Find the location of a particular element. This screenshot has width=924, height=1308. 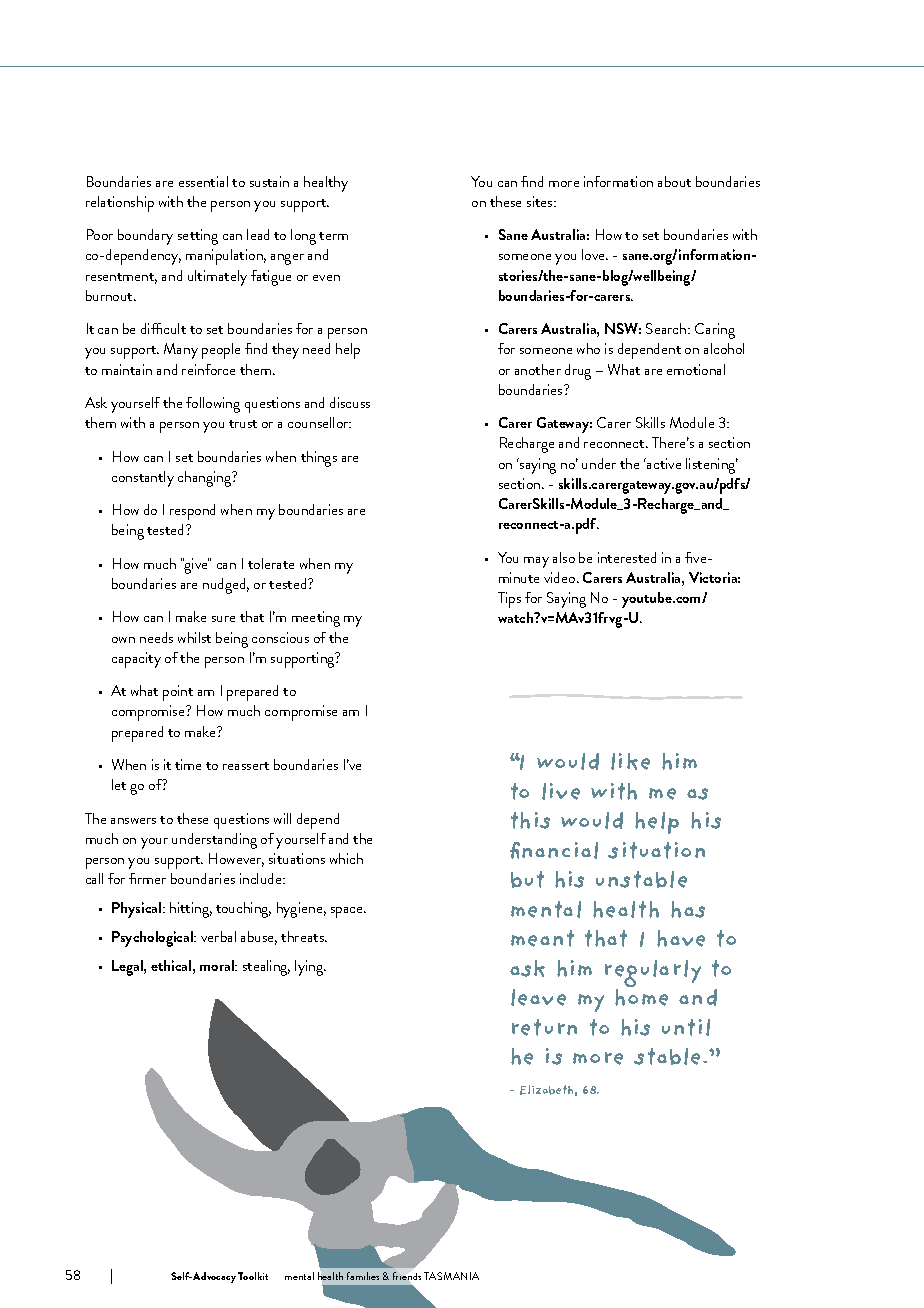

active is located at coordinates (663, 463).
